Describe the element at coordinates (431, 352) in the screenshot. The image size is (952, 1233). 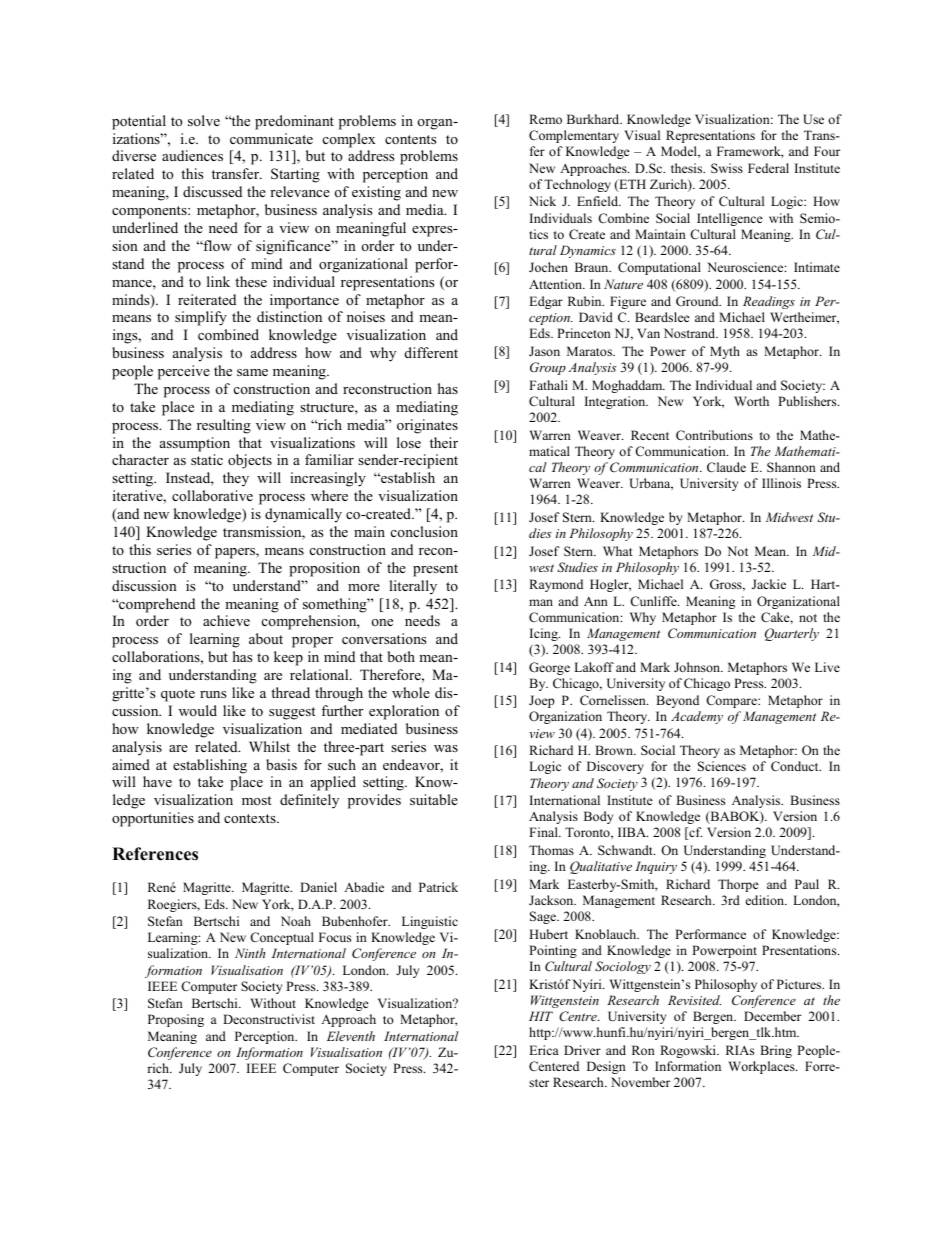
I see `different` at that location.
